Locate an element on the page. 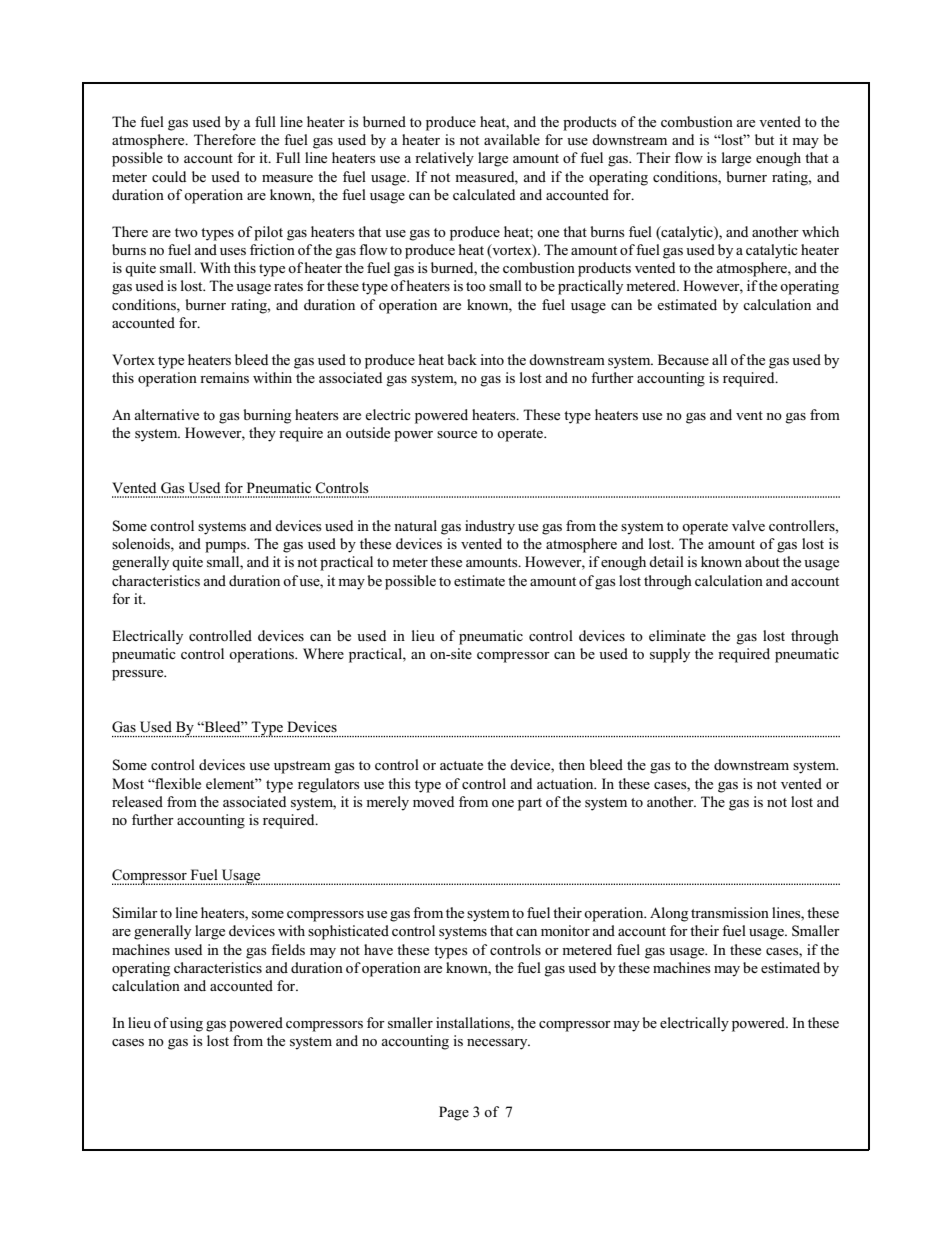 The width and height of the image is (952, 1233). but is located at coordinates (764, 139).
